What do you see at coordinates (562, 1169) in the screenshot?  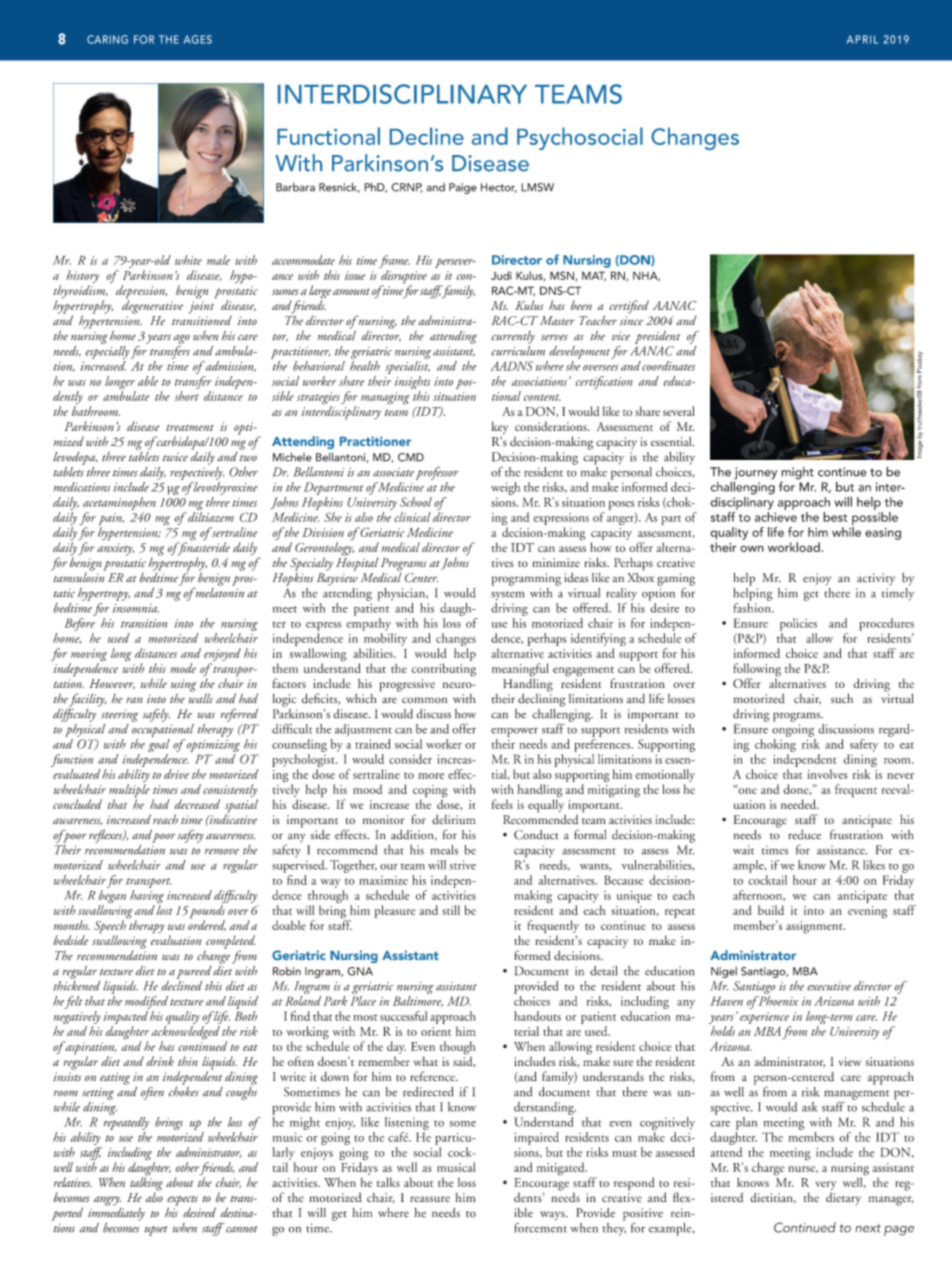 I see `mitigated` at bounding box center [562, 1169].
